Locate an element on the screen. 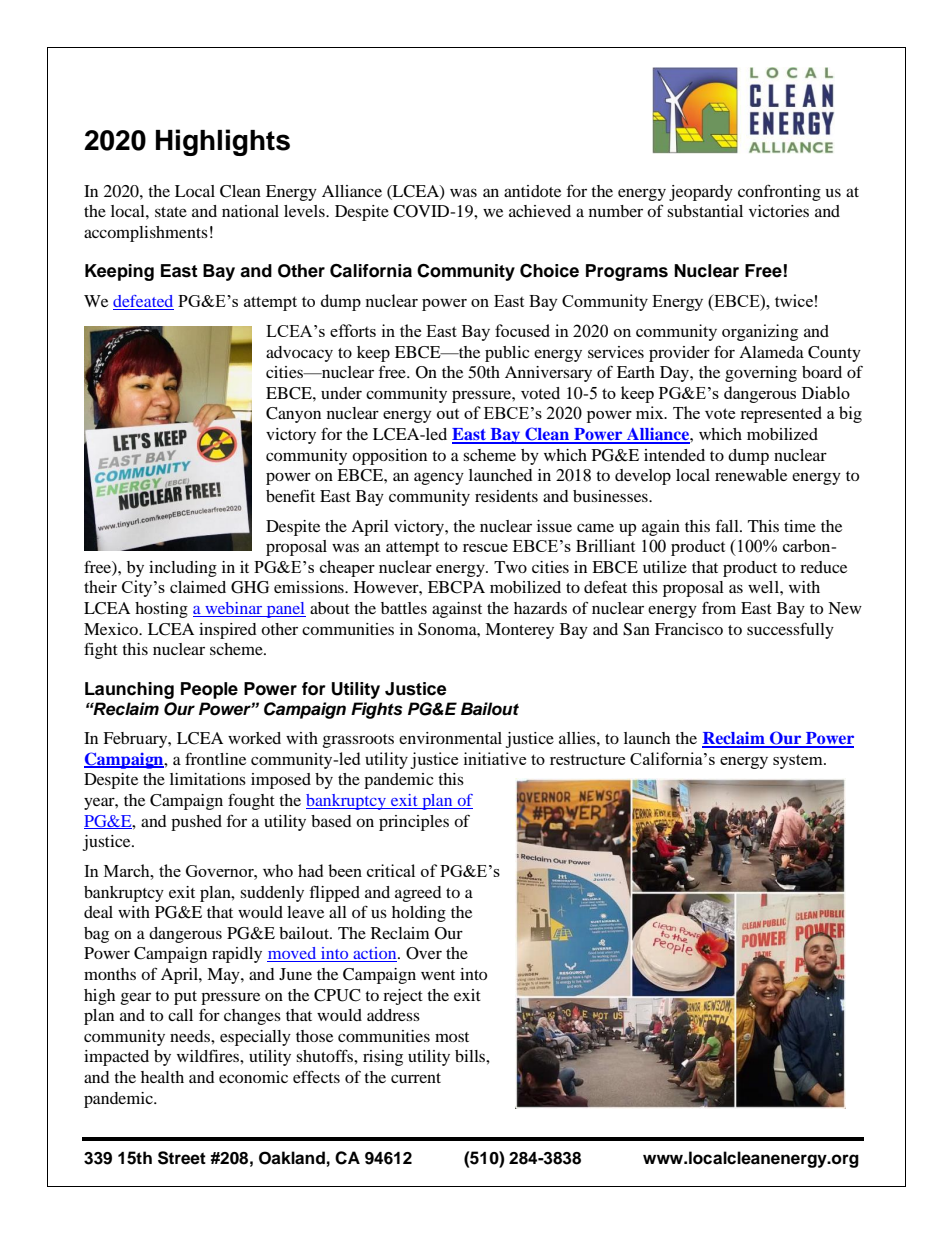  People is located at coordinates (209, 690).
